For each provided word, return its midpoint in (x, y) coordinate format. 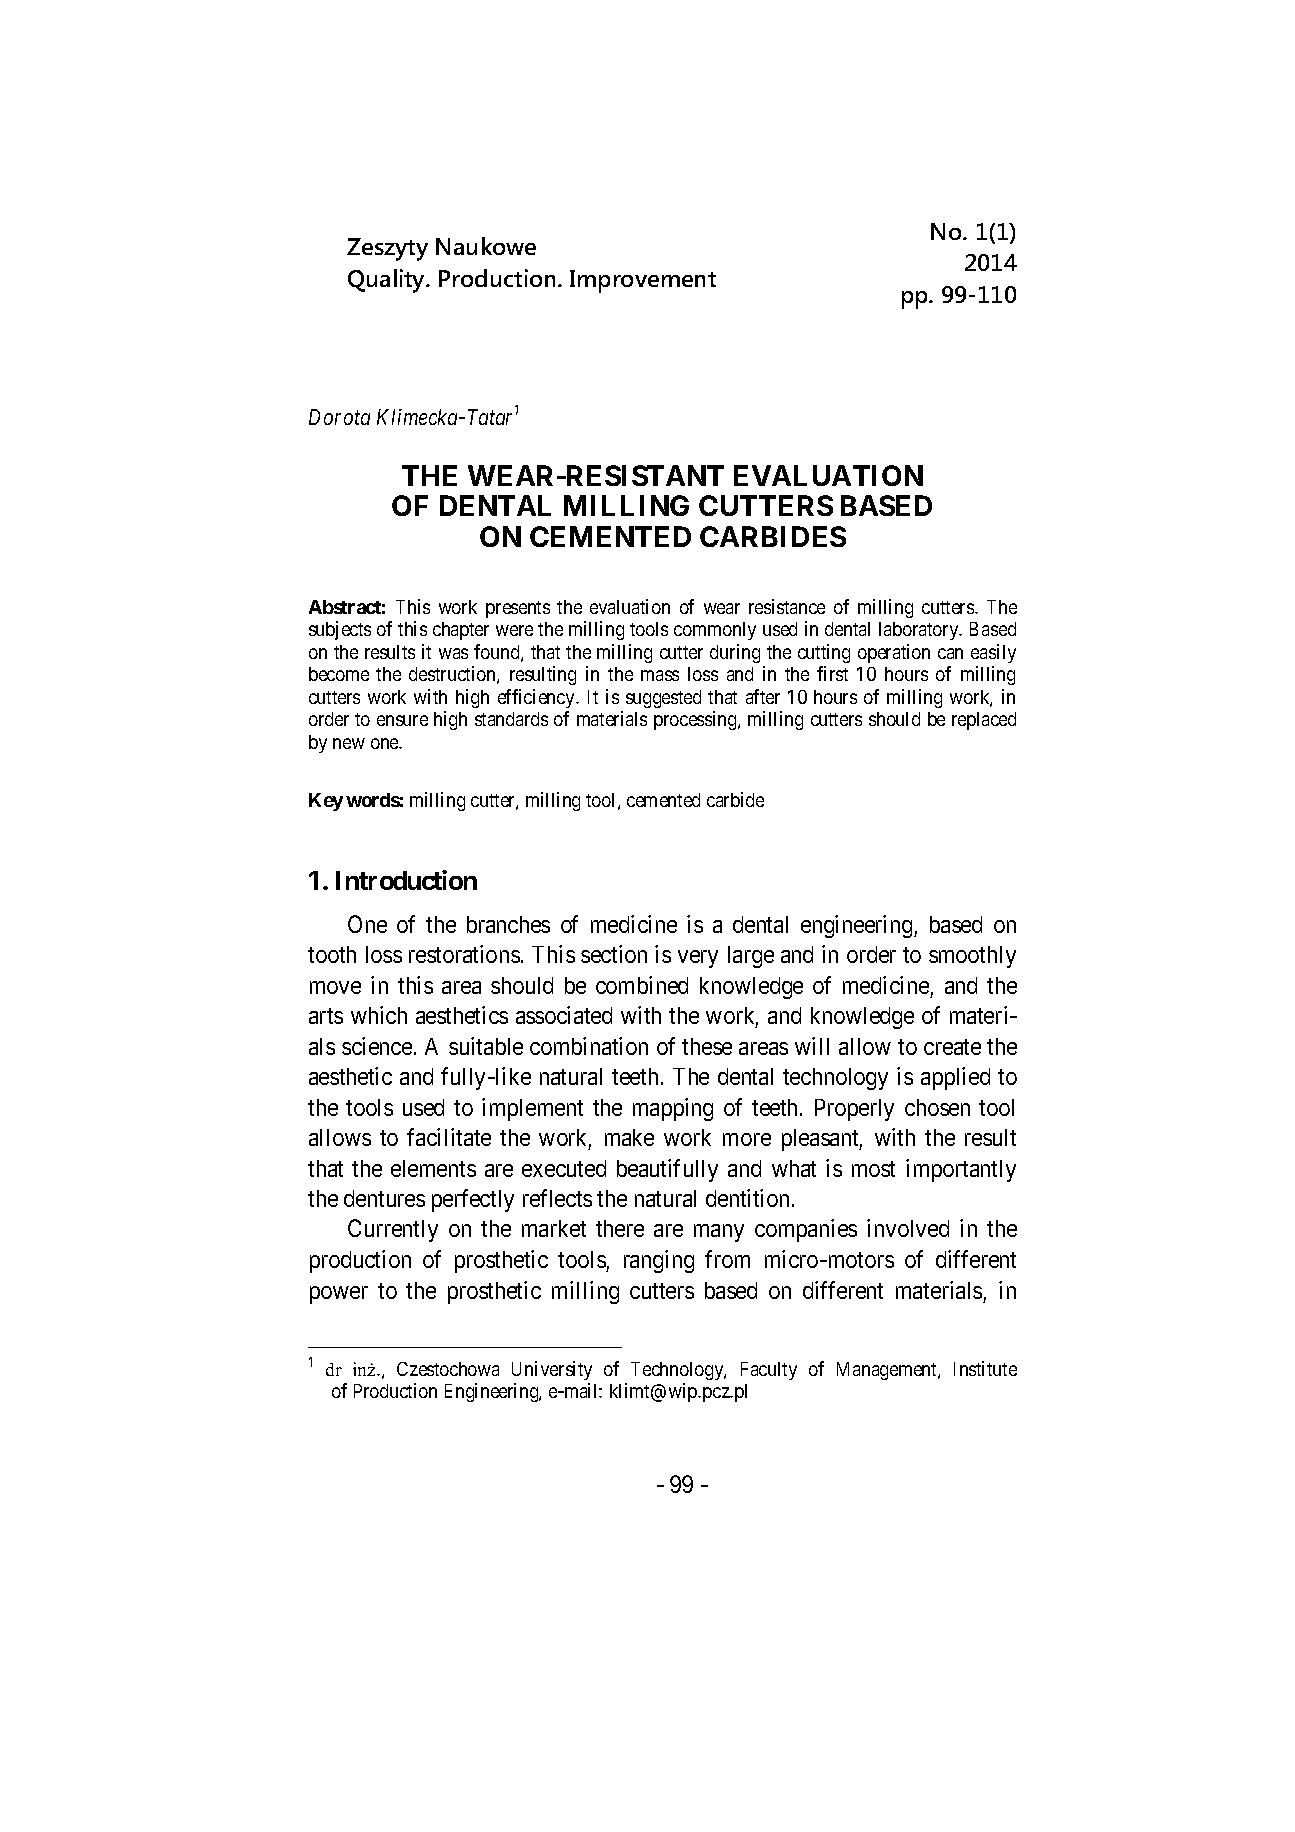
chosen (937, 1107)
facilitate (449, 1137)
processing (696, 720)
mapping (673, 1109)
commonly (715, 631)
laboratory (920, 631)
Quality (388, 281)
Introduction (406, 880)
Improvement (643, 281)
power (339, 1295)
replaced (984, 721)
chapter (461, 631)
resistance (787, 606)
